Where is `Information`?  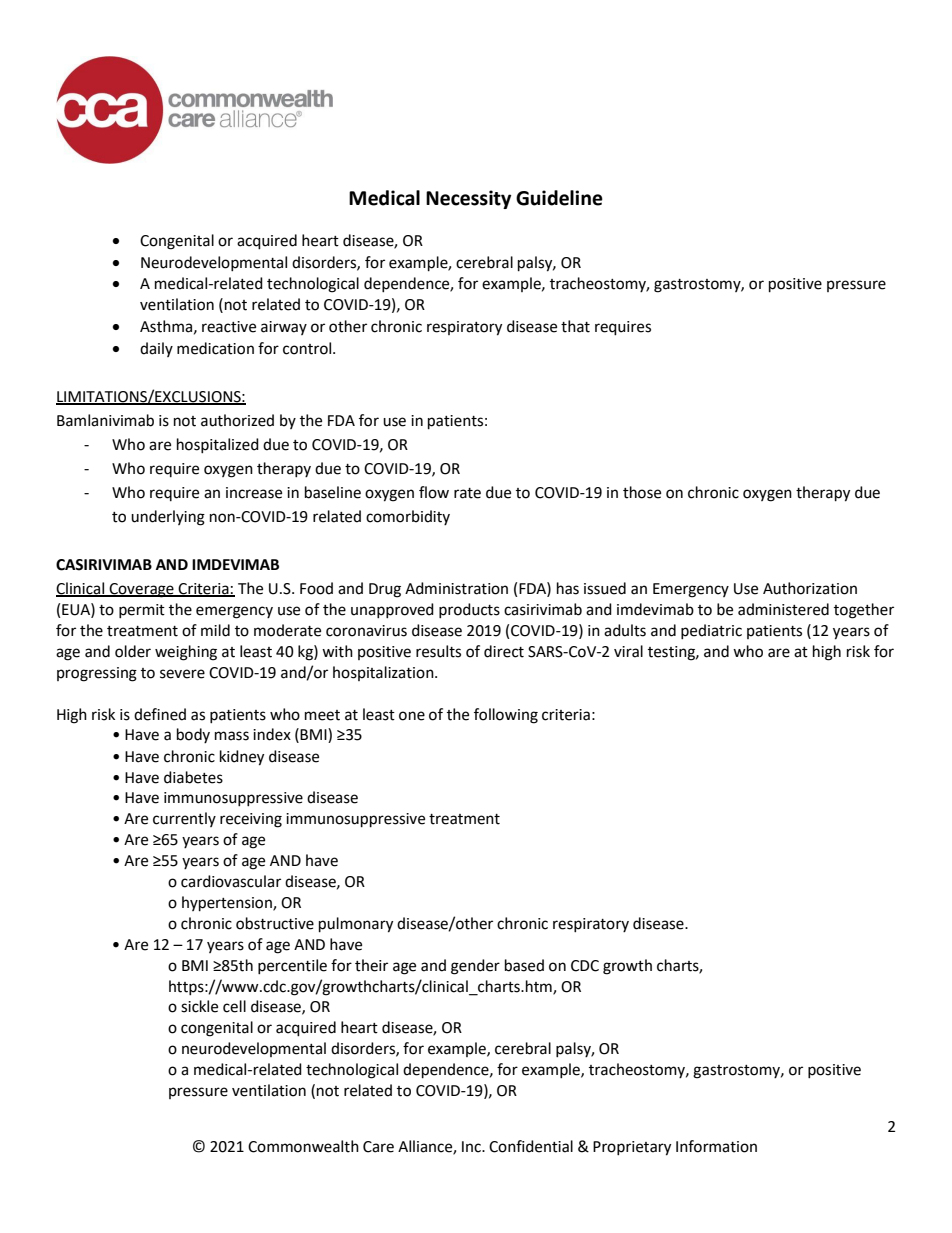 Information is located at coordinates (716, 1146).
